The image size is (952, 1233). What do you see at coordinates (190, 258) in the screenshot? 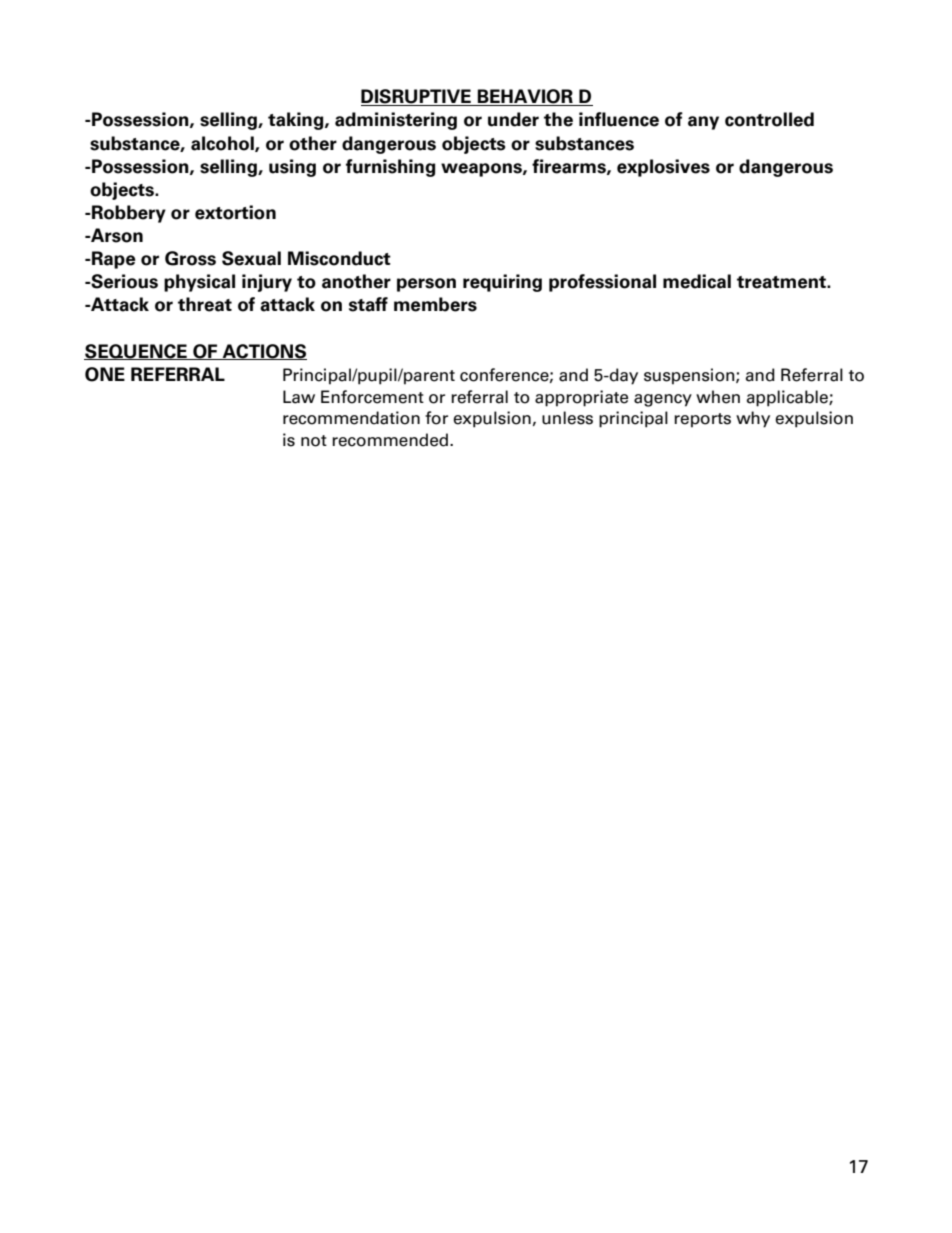
I see `Gross` at bounding box center [190, 258].
